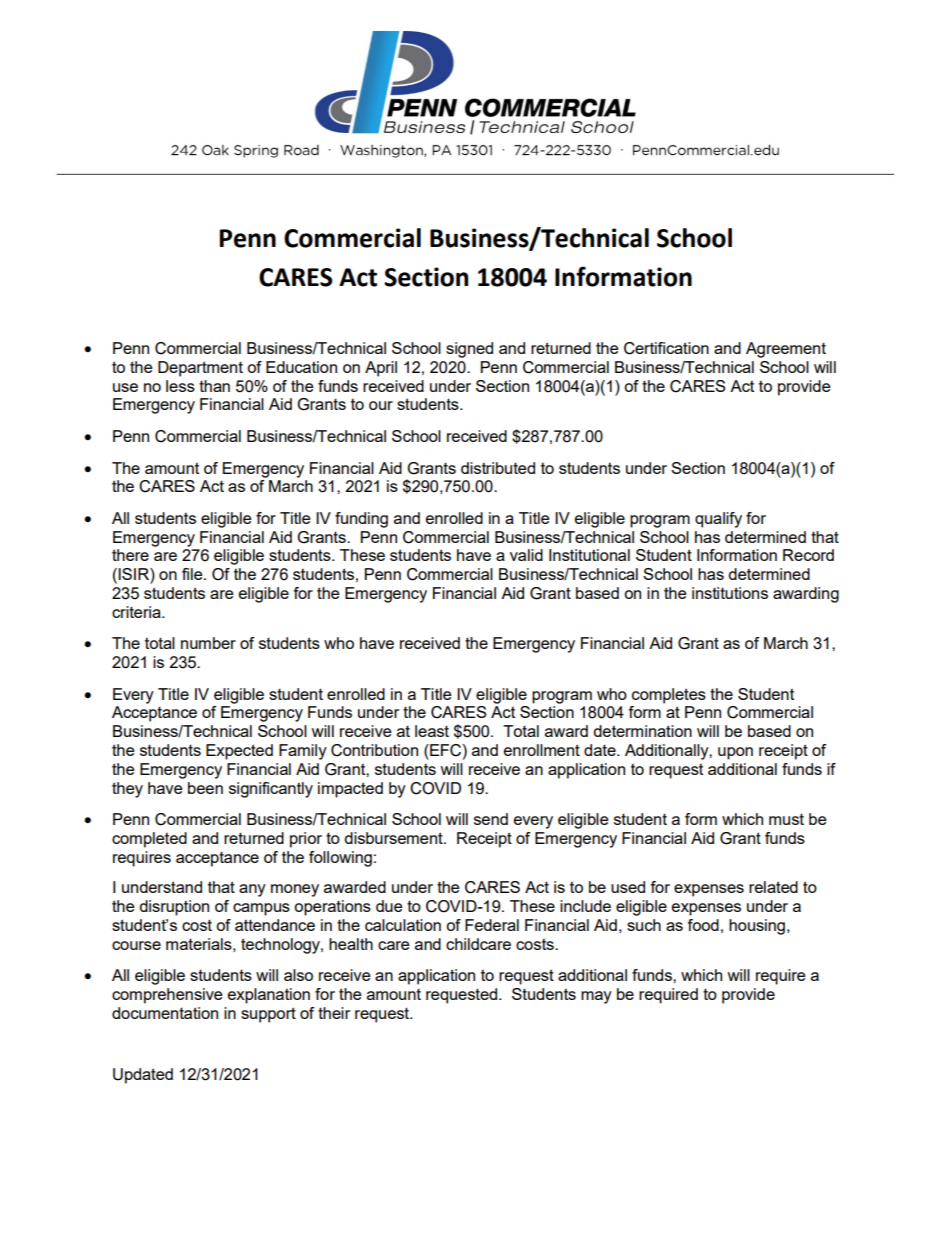 This document has height=1233, width=952. I want to click on there, so click(130, 555).
